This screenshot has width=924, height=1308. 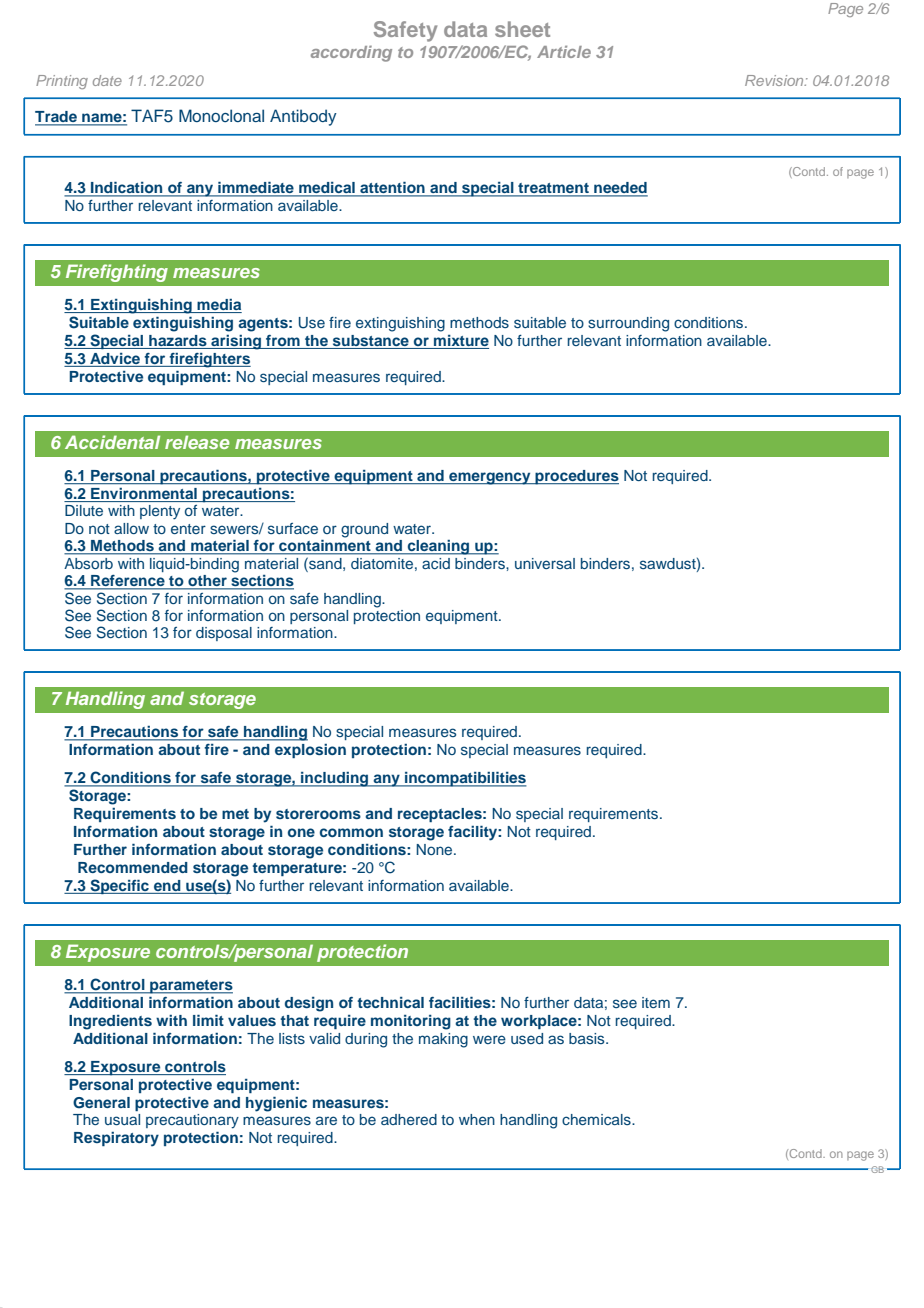 I want to click on usual, so click(x=122, y=1119).
